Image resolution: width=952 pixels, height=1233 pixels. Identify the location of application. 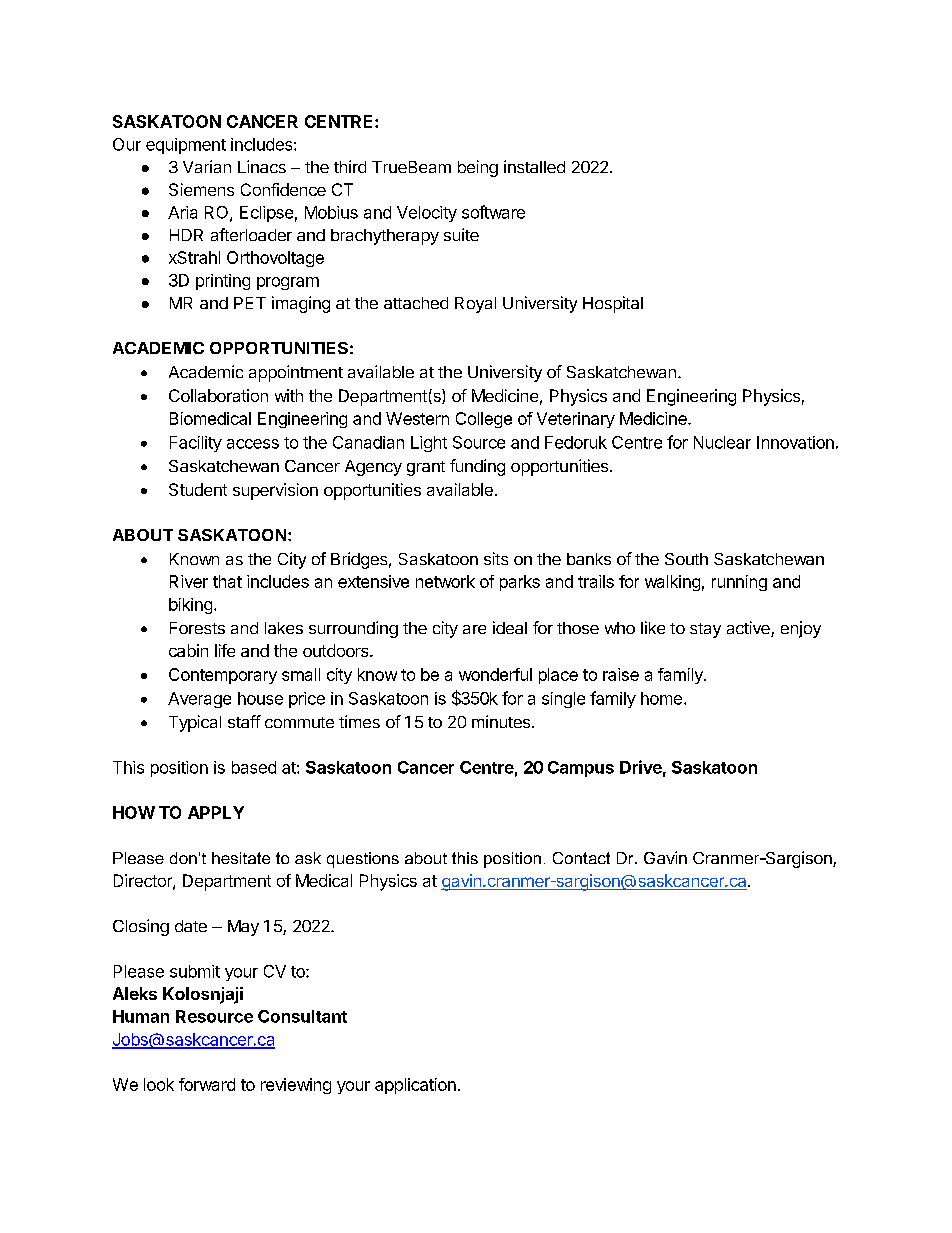
(415, 1086).
